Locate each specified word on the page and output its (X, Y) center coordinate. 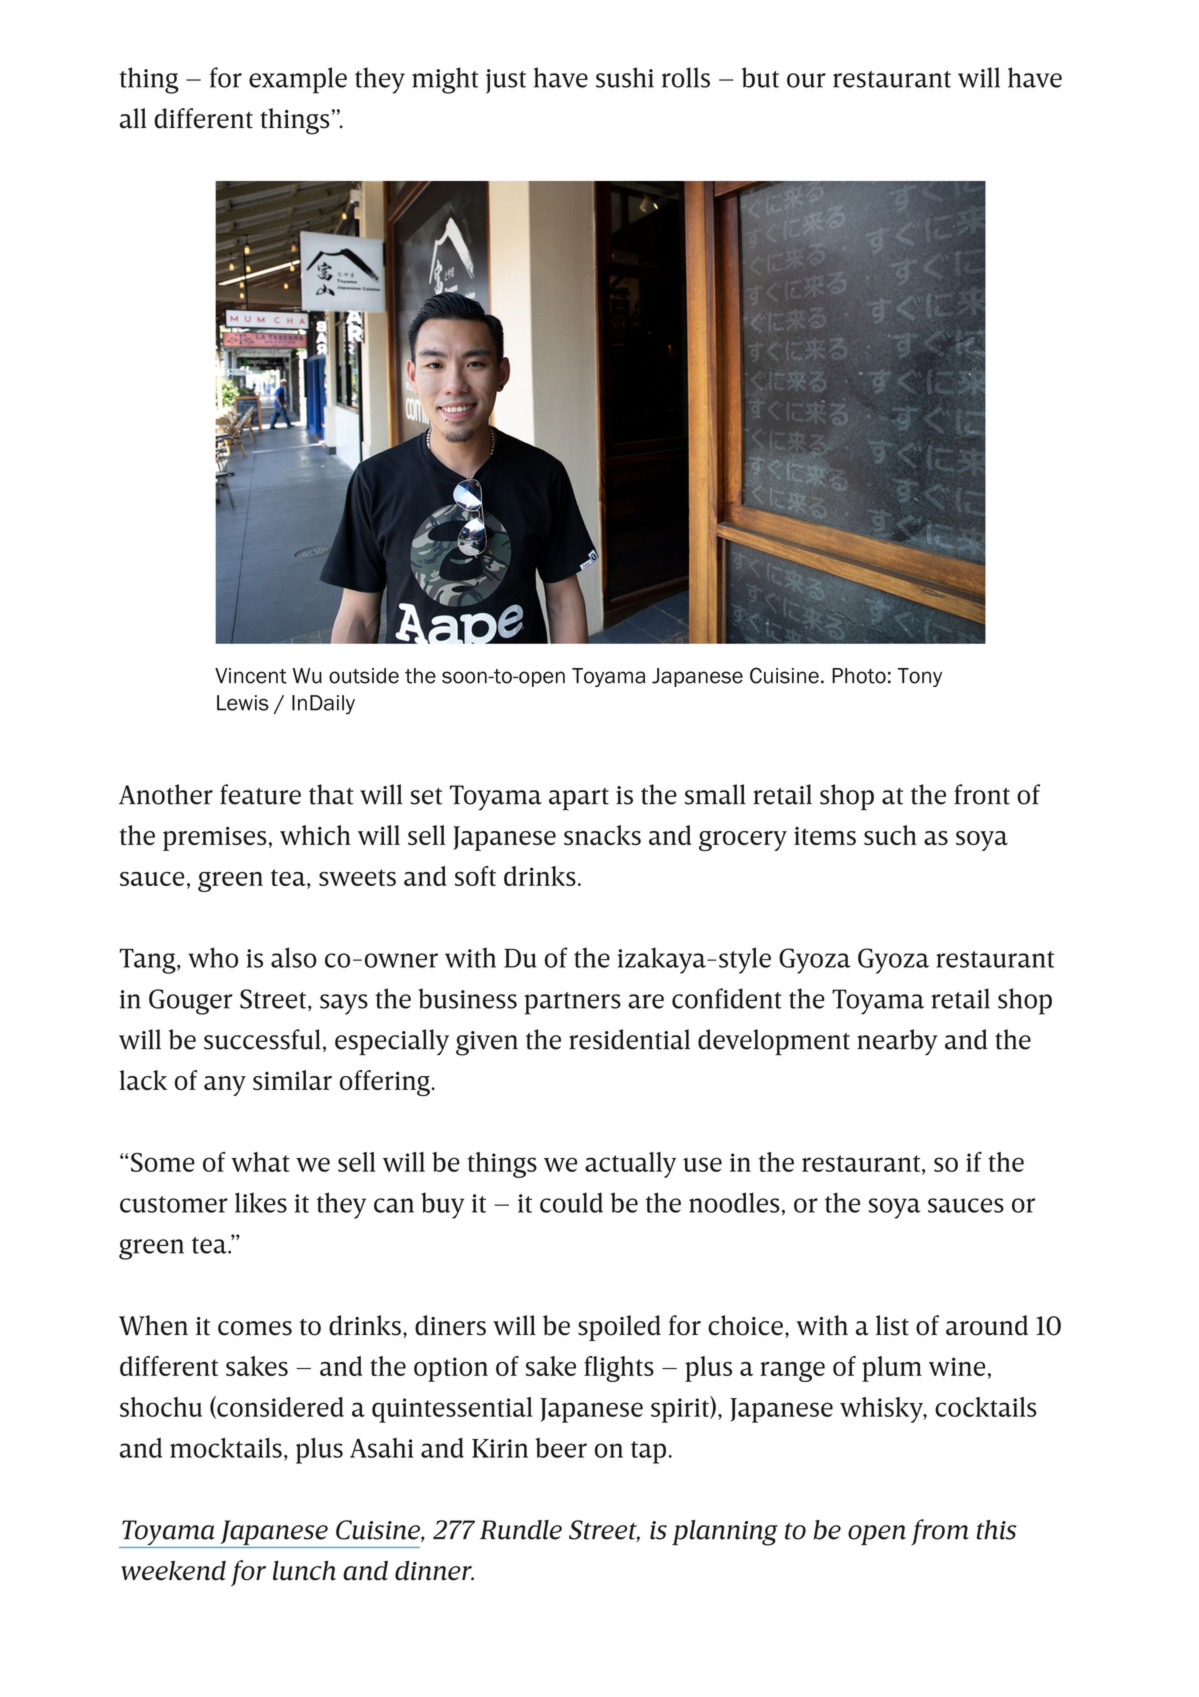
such (890, 835)
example (298, 80)
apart (579, 799)
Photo (859, 676)
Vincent (251, 676)
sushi (625, 77)
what (260, 1162)
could (571, 1202)
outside (364, 676)
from (940, 1532)
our (806, 80)
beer (561, 1448)
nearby (897, 1042)
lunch (304, 1571)
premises (215, 838)
